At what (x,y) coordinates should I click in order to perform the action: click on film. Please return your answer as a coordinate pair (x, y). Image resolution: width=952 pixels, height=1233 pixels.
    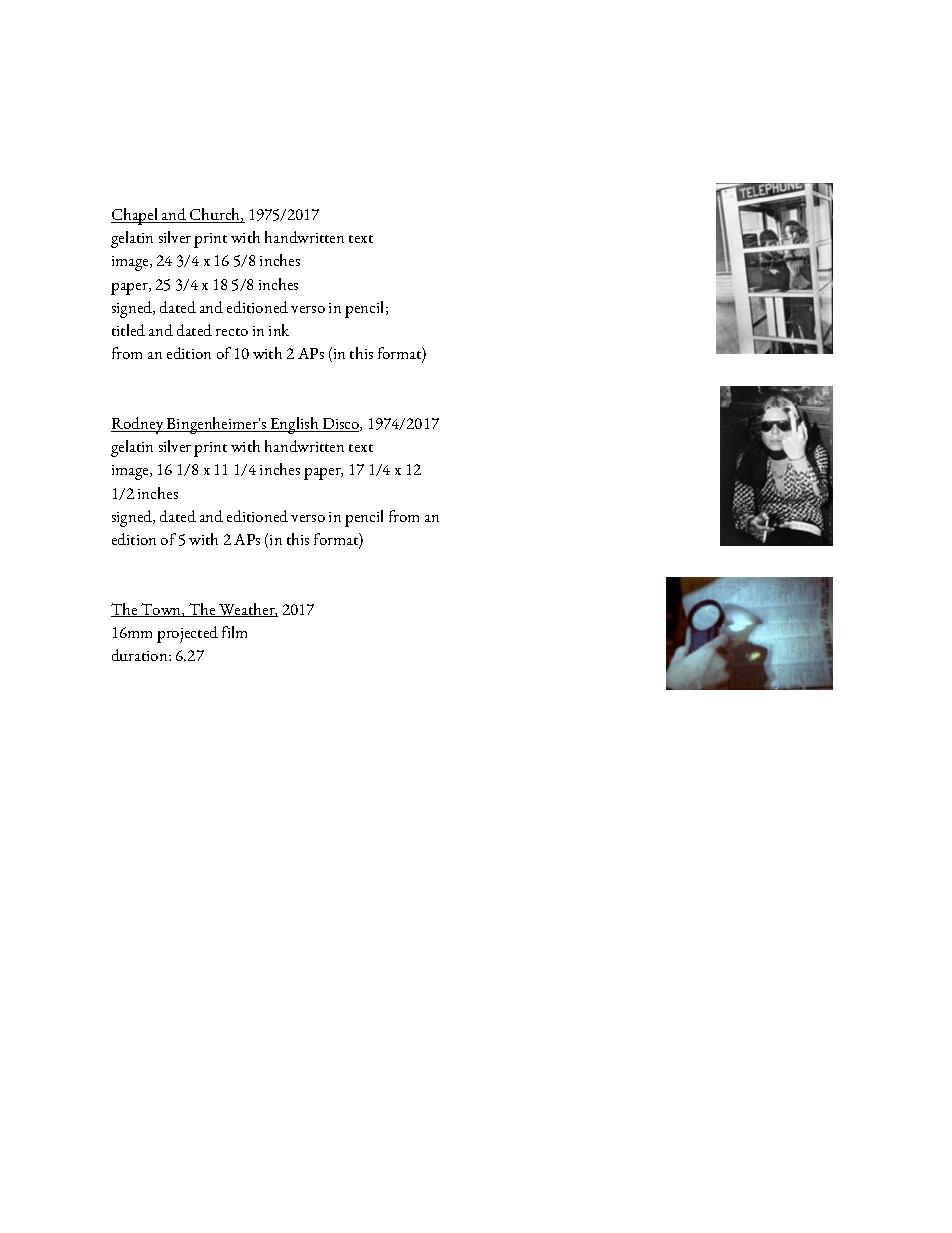
    Looking at the image, I should click on (234, 632).
